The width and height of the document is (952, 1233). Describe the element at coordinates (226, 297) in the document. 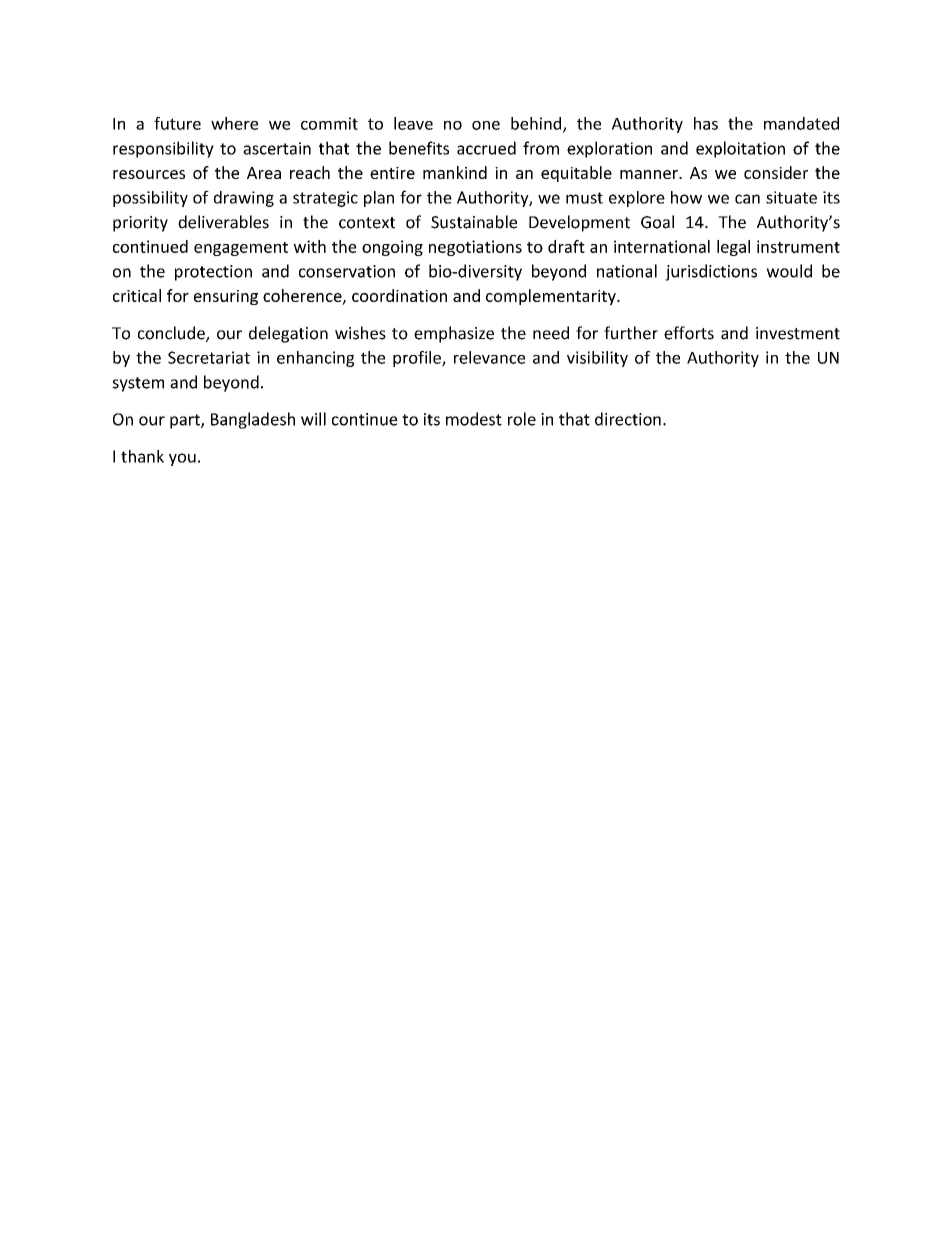

I see `ensuring` at that location.
